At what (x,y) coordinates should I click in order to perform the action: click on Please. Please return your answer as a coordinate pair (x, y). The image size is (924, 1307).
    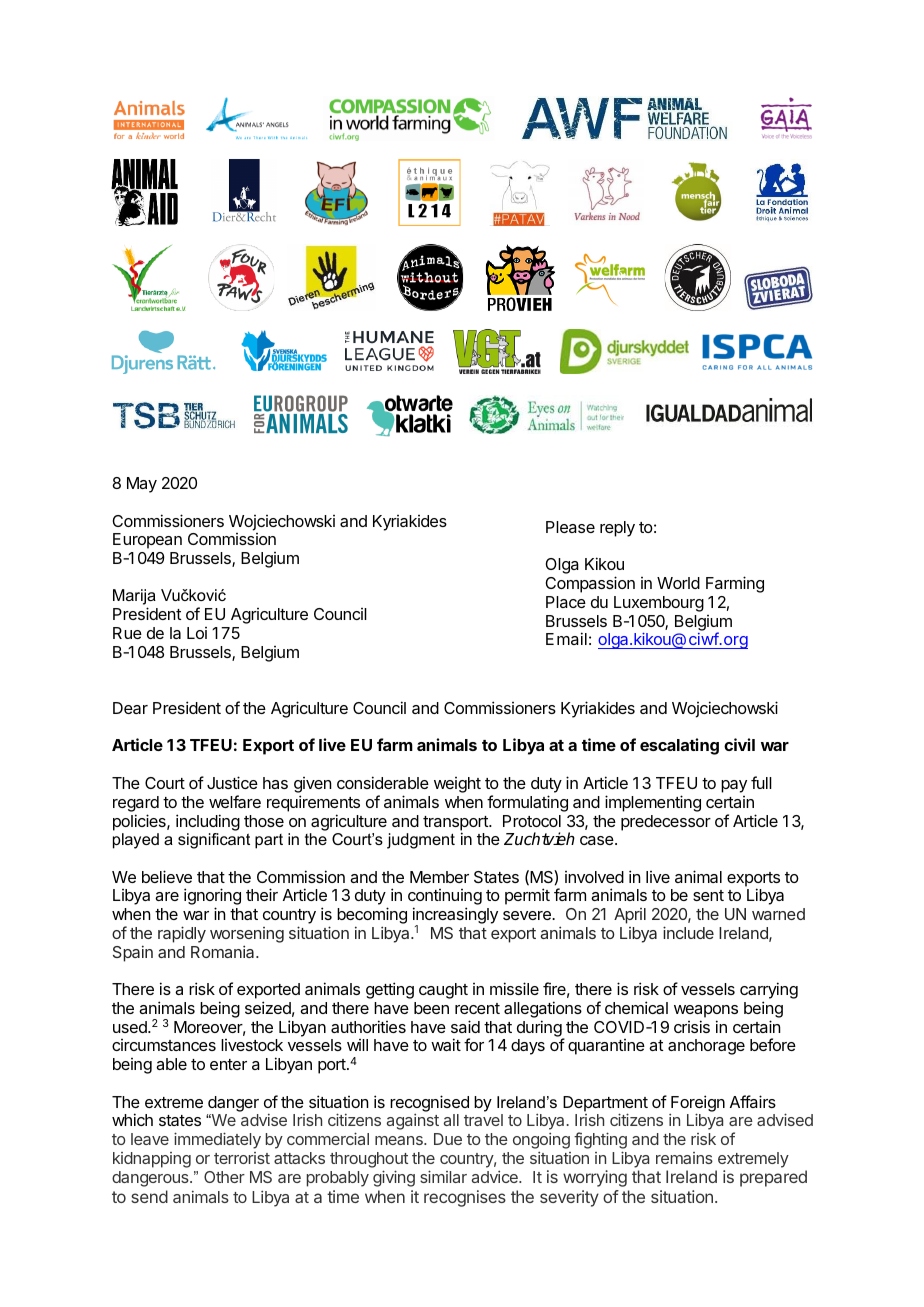
    Looking at the image, I should click on (570, 527).
